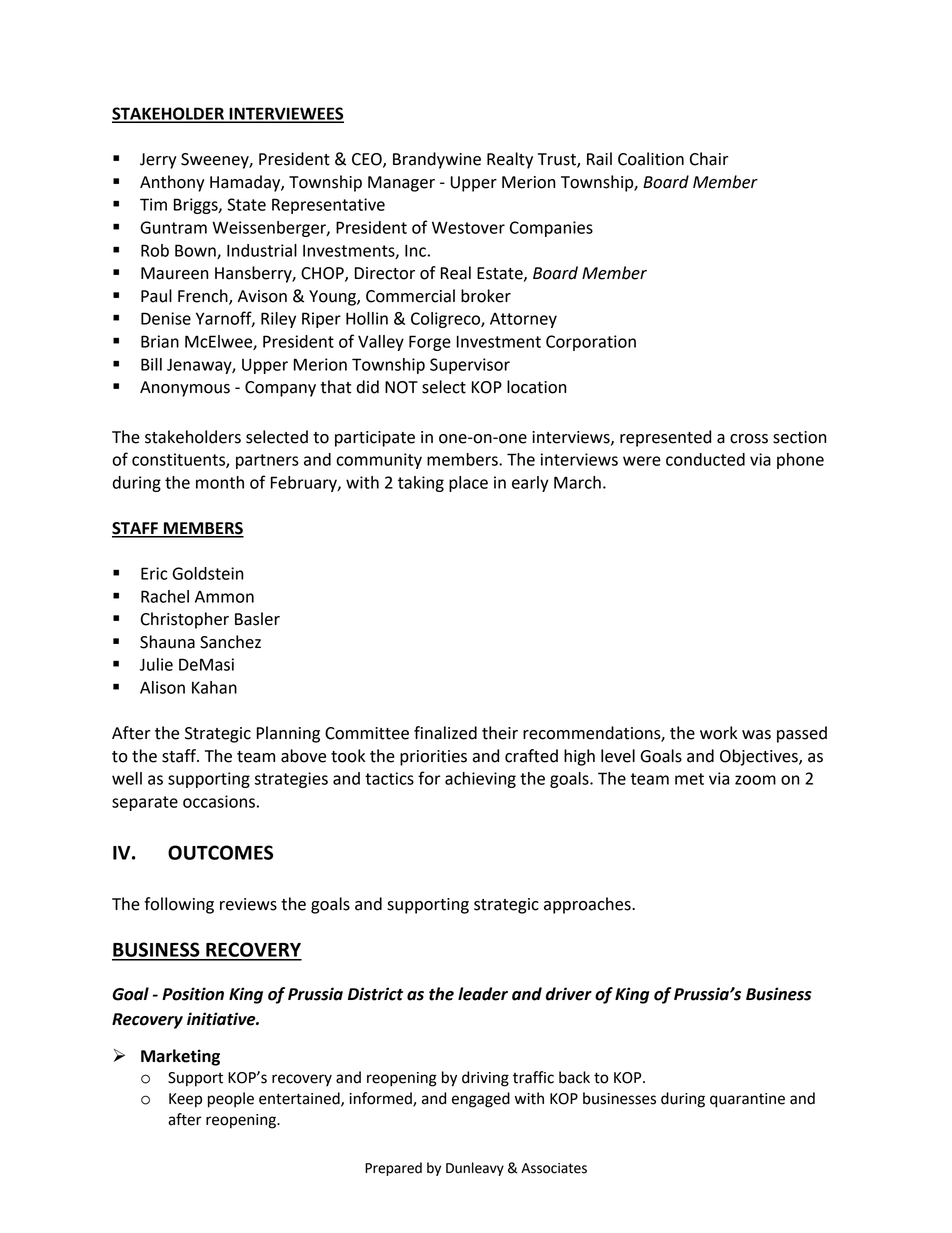 The image size is (952, 1233). I want to click on conducted, so click(705, 459).
